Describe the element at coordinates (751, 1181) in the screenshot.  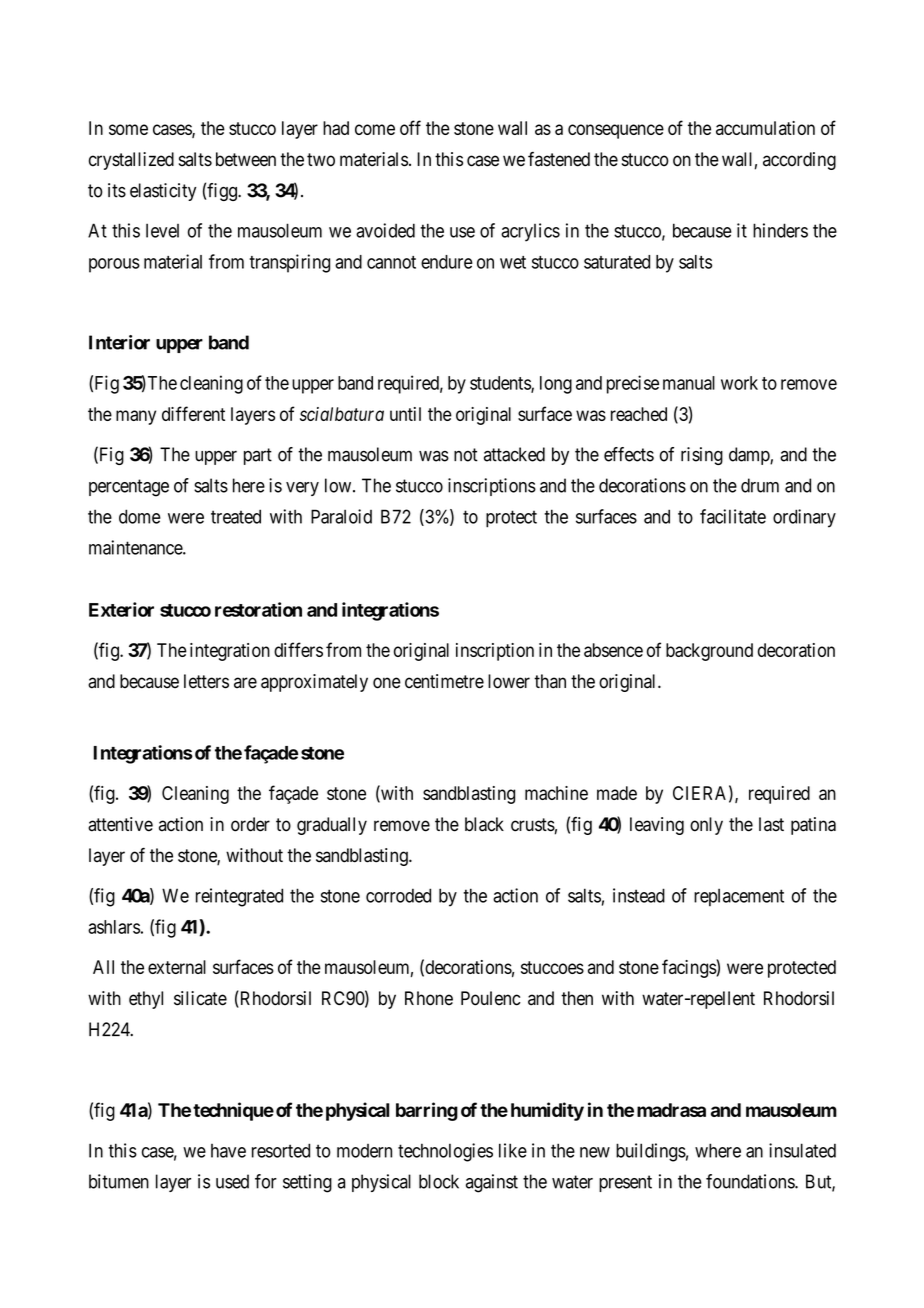
I see `foundations` at that location.
